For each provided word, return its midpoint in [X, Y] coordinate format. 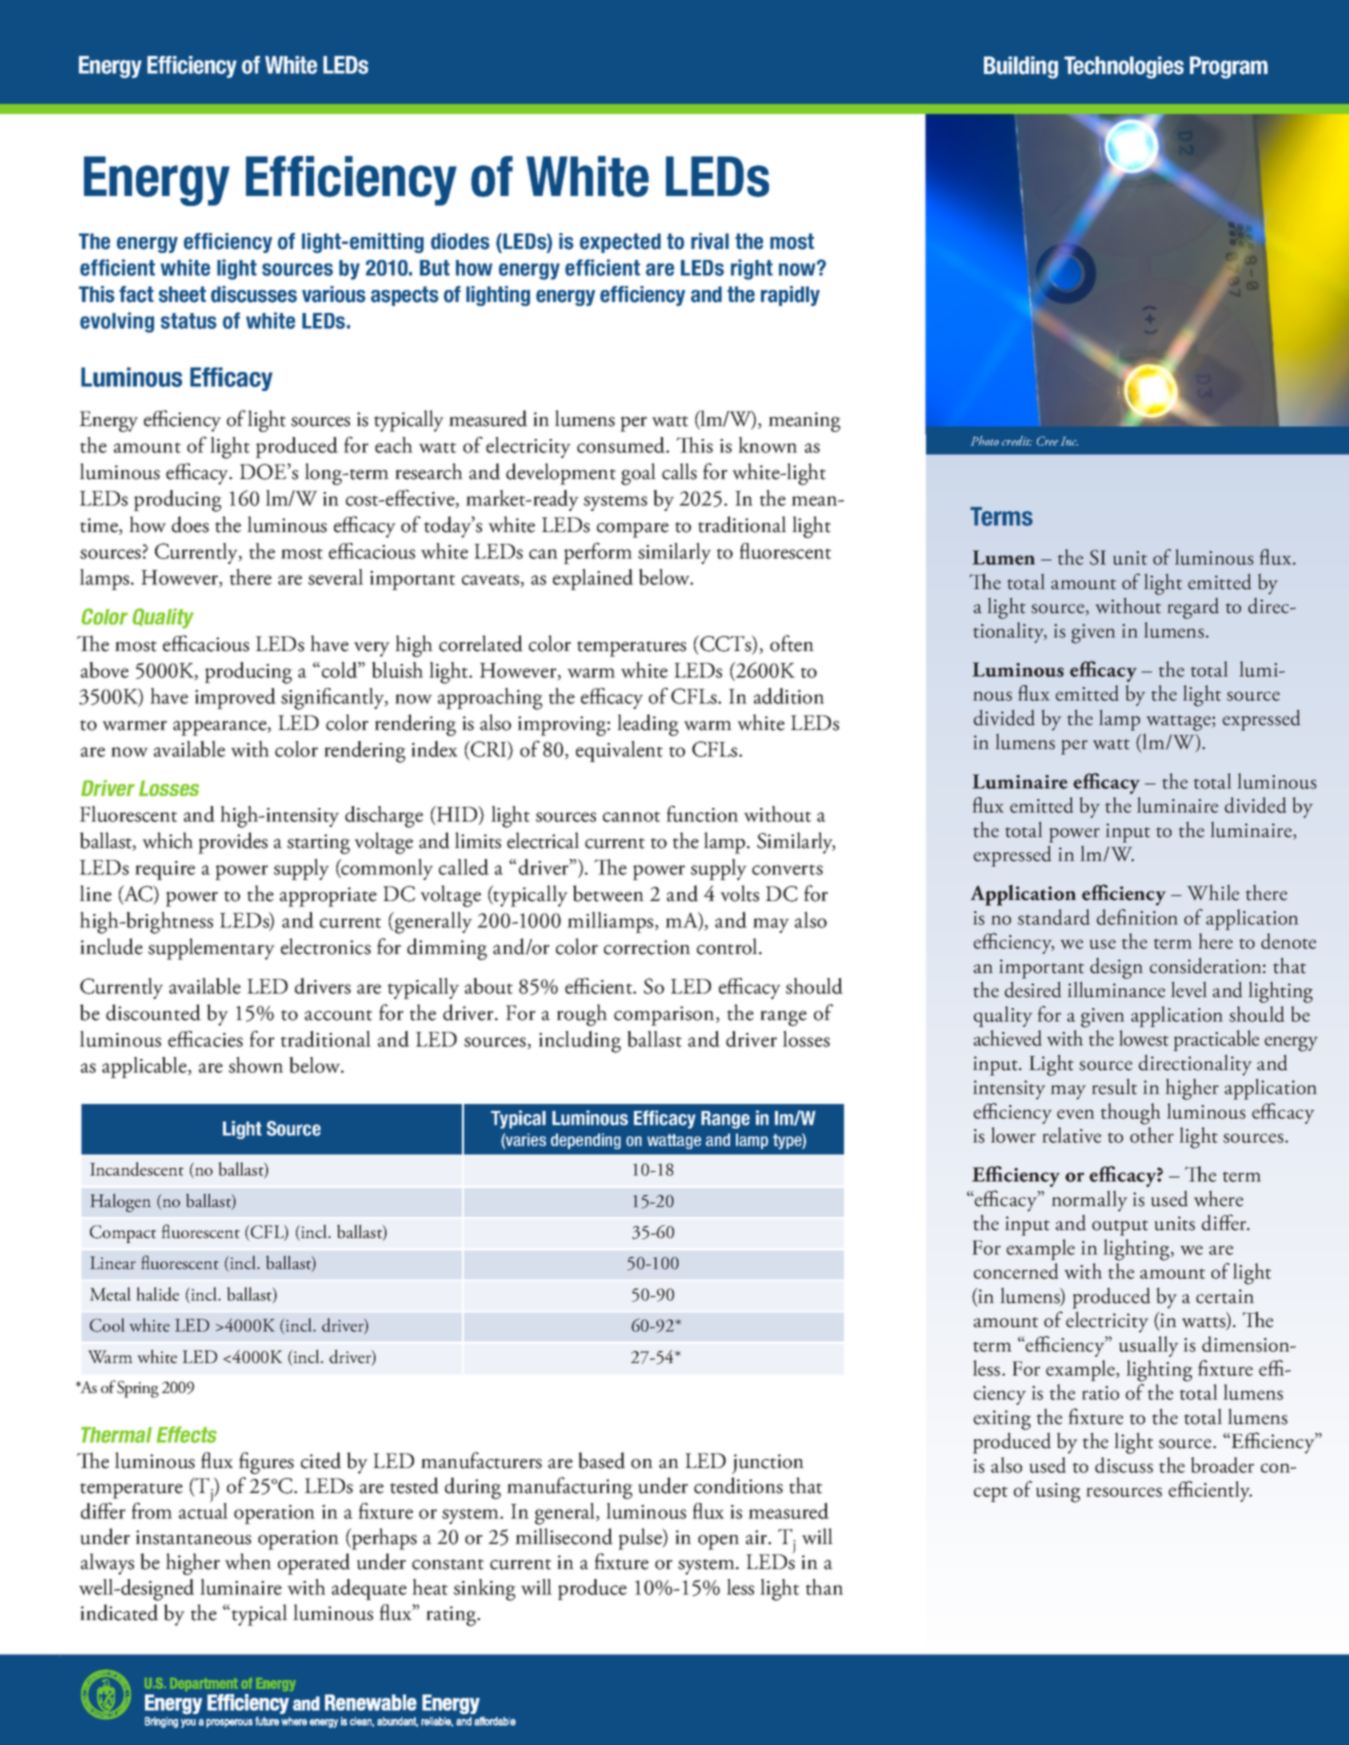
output [1120, 1228]
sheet [182, 294]
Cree [1047, 441]
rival [710, 241]
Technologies [1124, 67]
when [248, 1561]
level [1189, 989]
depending [586, 1141]
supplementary [211, 949]
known [767, 445]
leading [648, 725]
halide [158, 1294]
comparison [665, 1016]
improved [235, 698]
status [189, 321]
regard [1193, 608]
